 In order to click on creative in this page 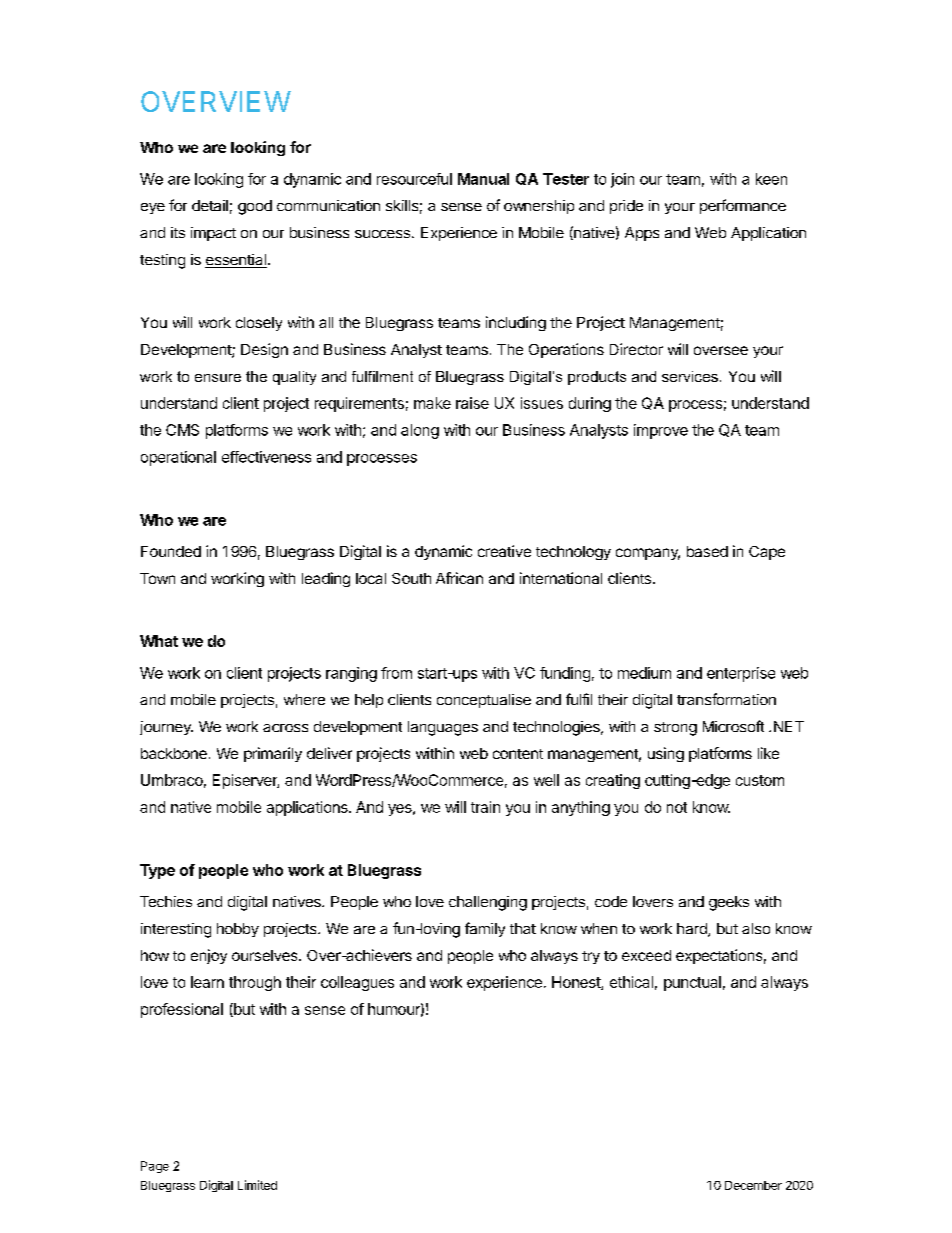, I will do `click(504, 551)`.
